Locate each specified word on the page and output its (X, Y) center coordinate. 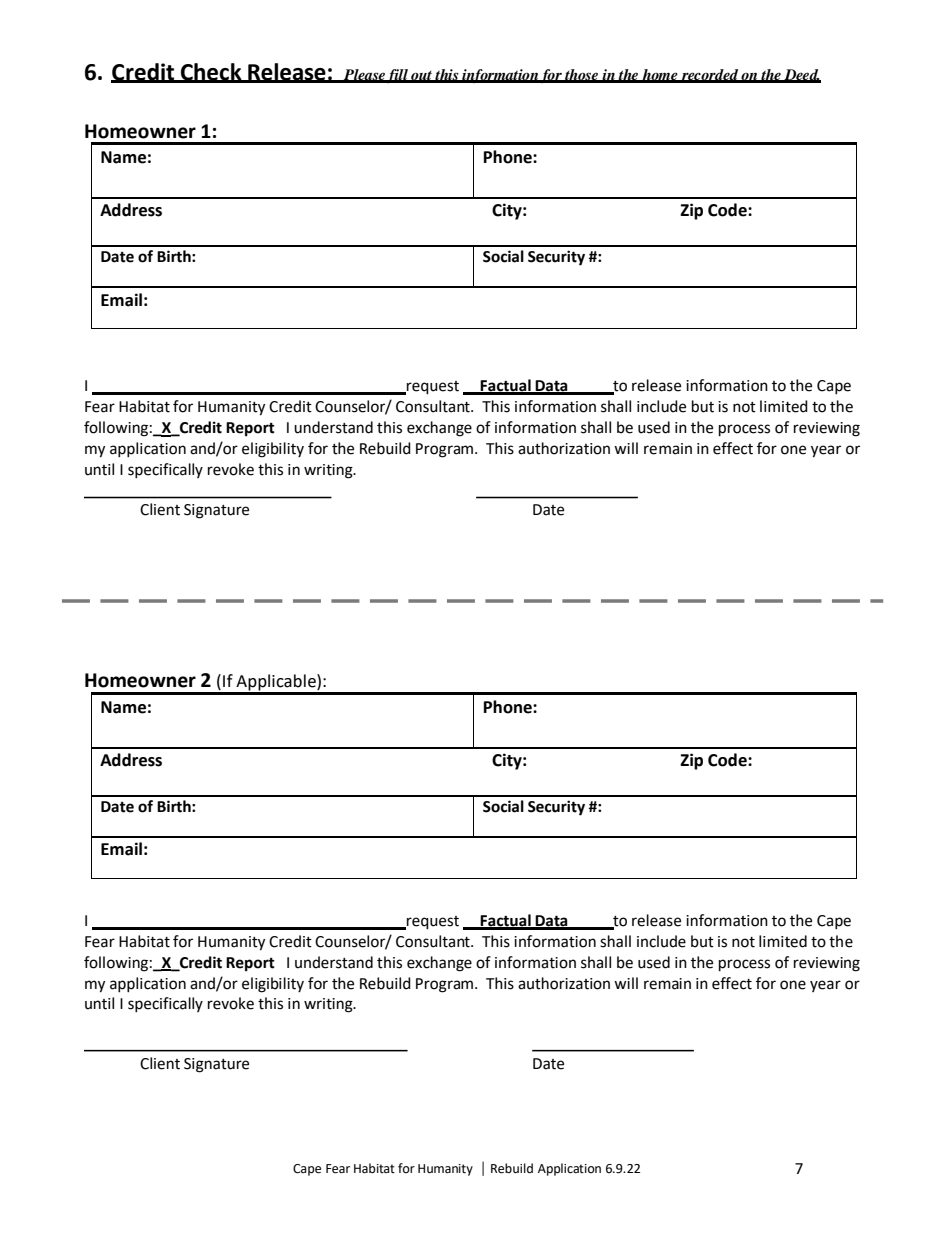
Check (211, 72)
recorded (710, 75)
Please (363, 75)
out (421, 76)
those (582, 75)
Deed (801, 75)
